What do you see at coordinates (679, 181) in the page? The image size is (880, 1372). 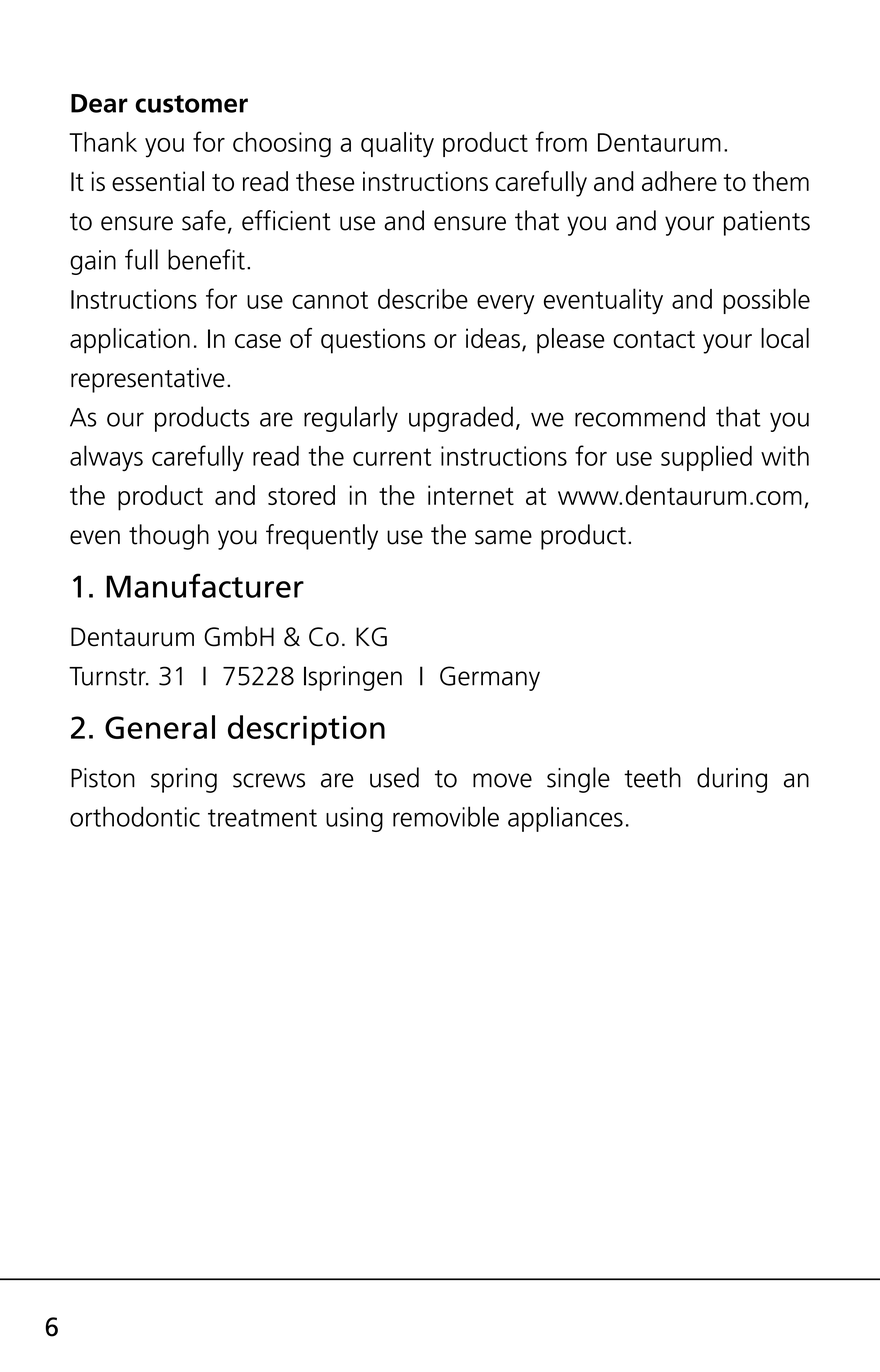 I see `adhere` at bounding box center [679, 181].
